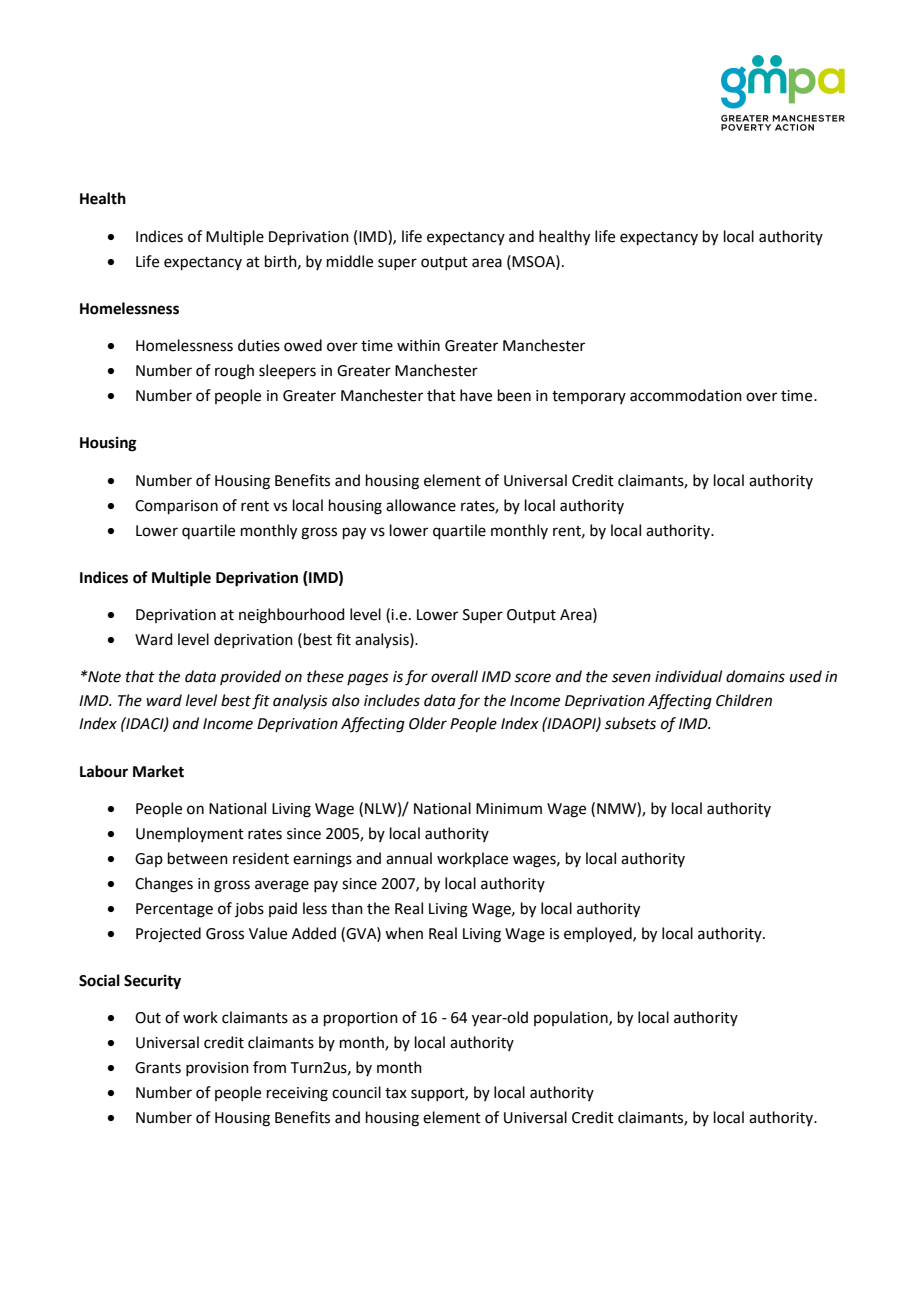 The image size is (924, 1308). Describe the element at coordinates (418, 345) in the page. I see `within` at that location.
